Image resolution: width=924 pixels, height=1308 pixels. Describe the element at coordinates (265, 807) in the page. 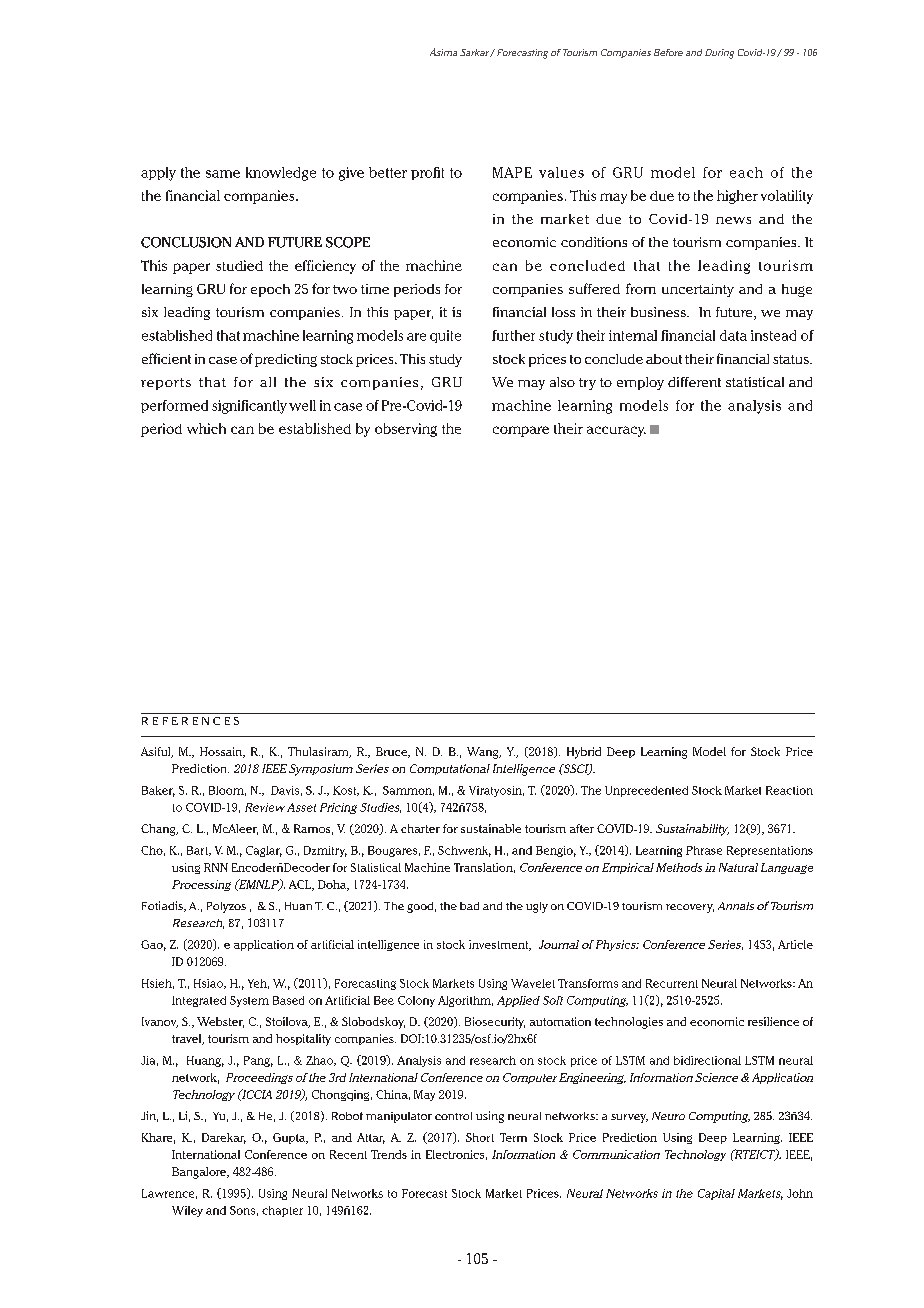

I see `Review` at that location.
